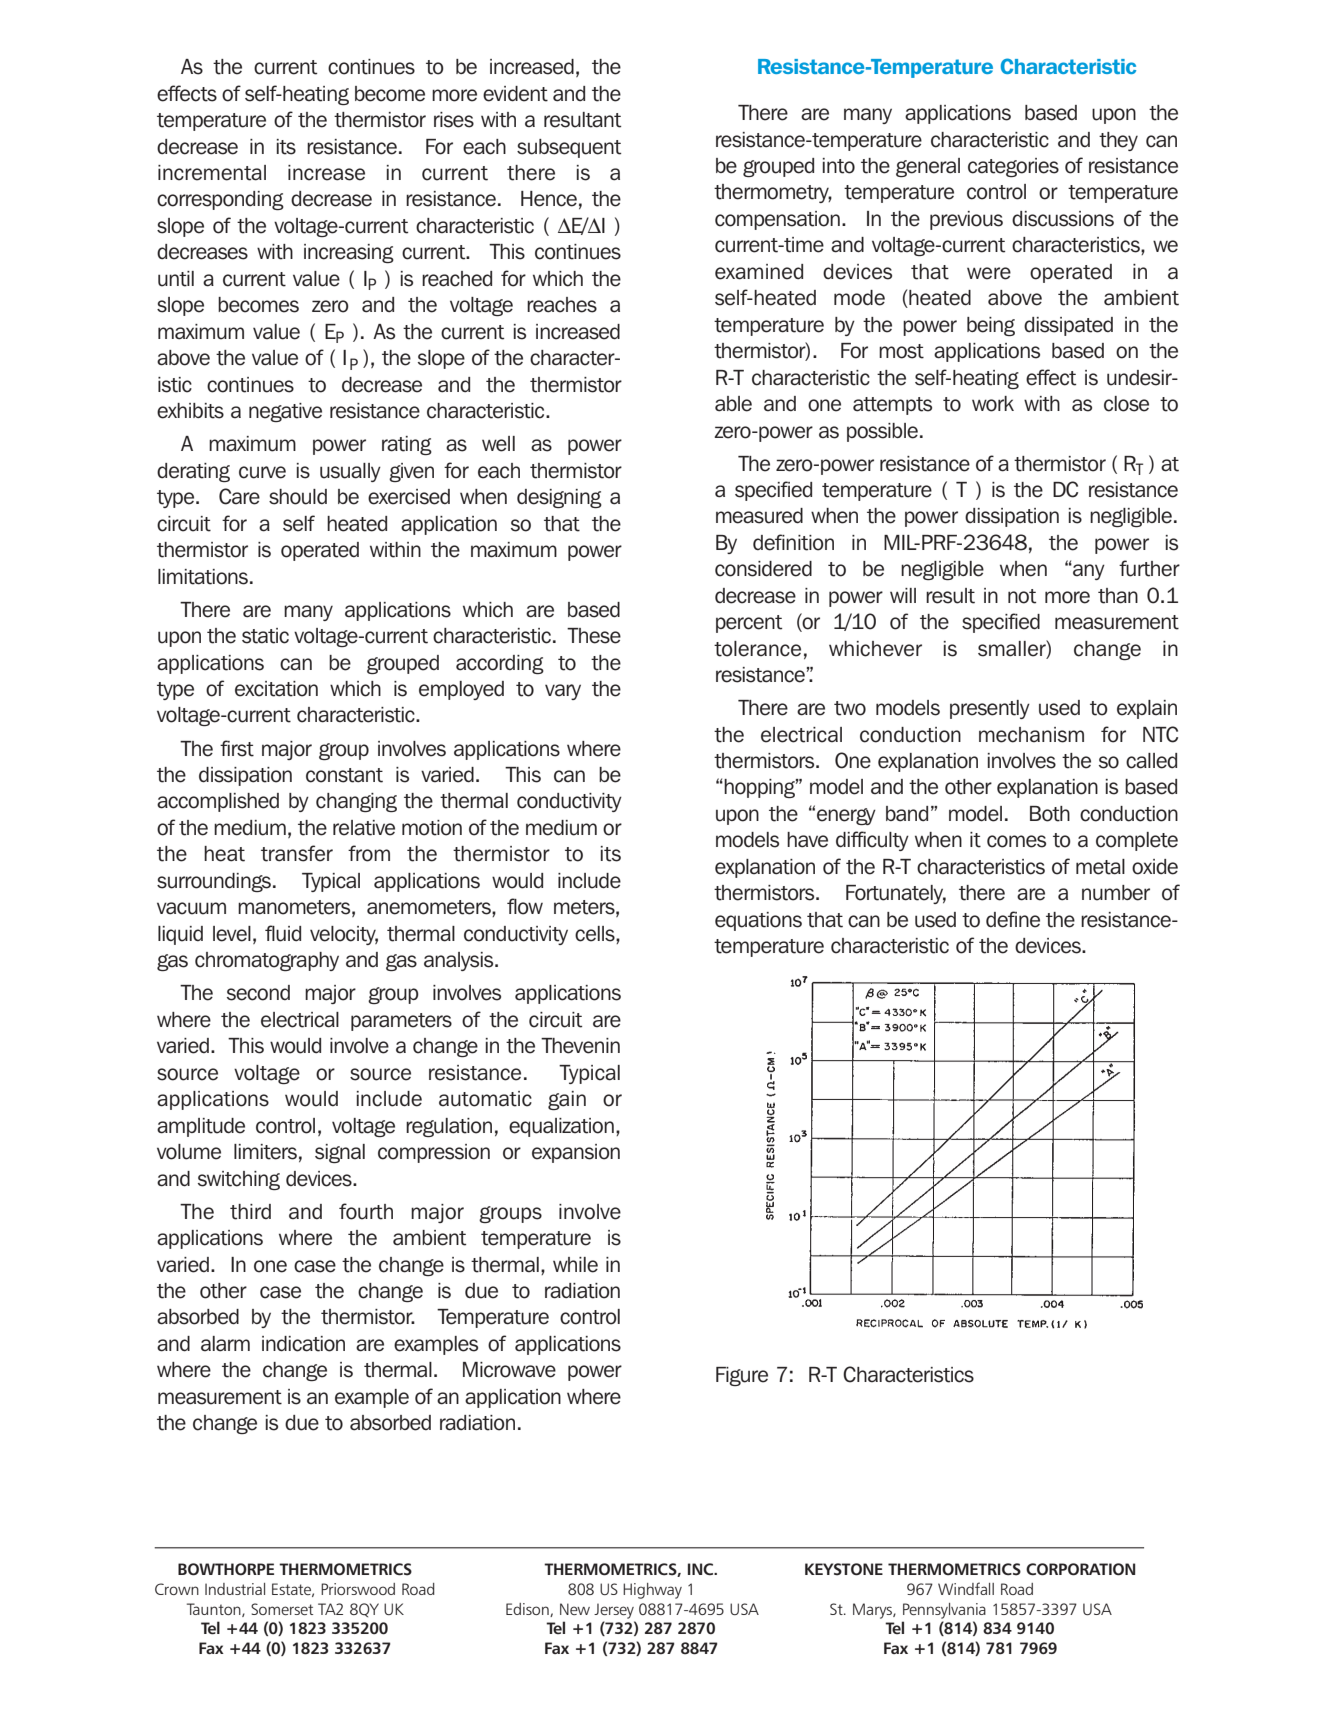  Describe the element at coordinates (1013, 167) in the screenshot. I see `categories` at that location.
